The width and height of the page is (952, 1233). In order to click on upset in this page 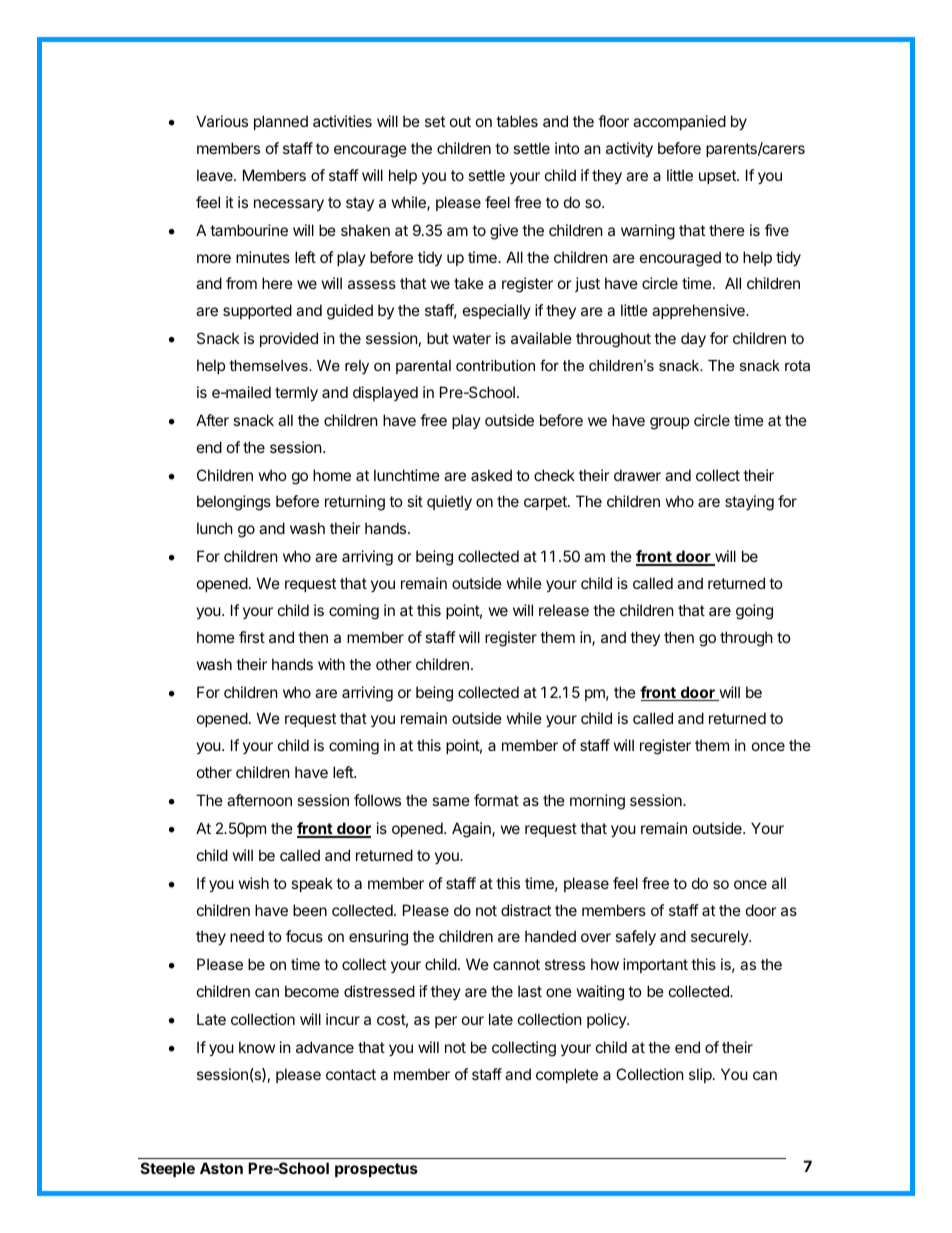, I will do `click(718, 177)`.
